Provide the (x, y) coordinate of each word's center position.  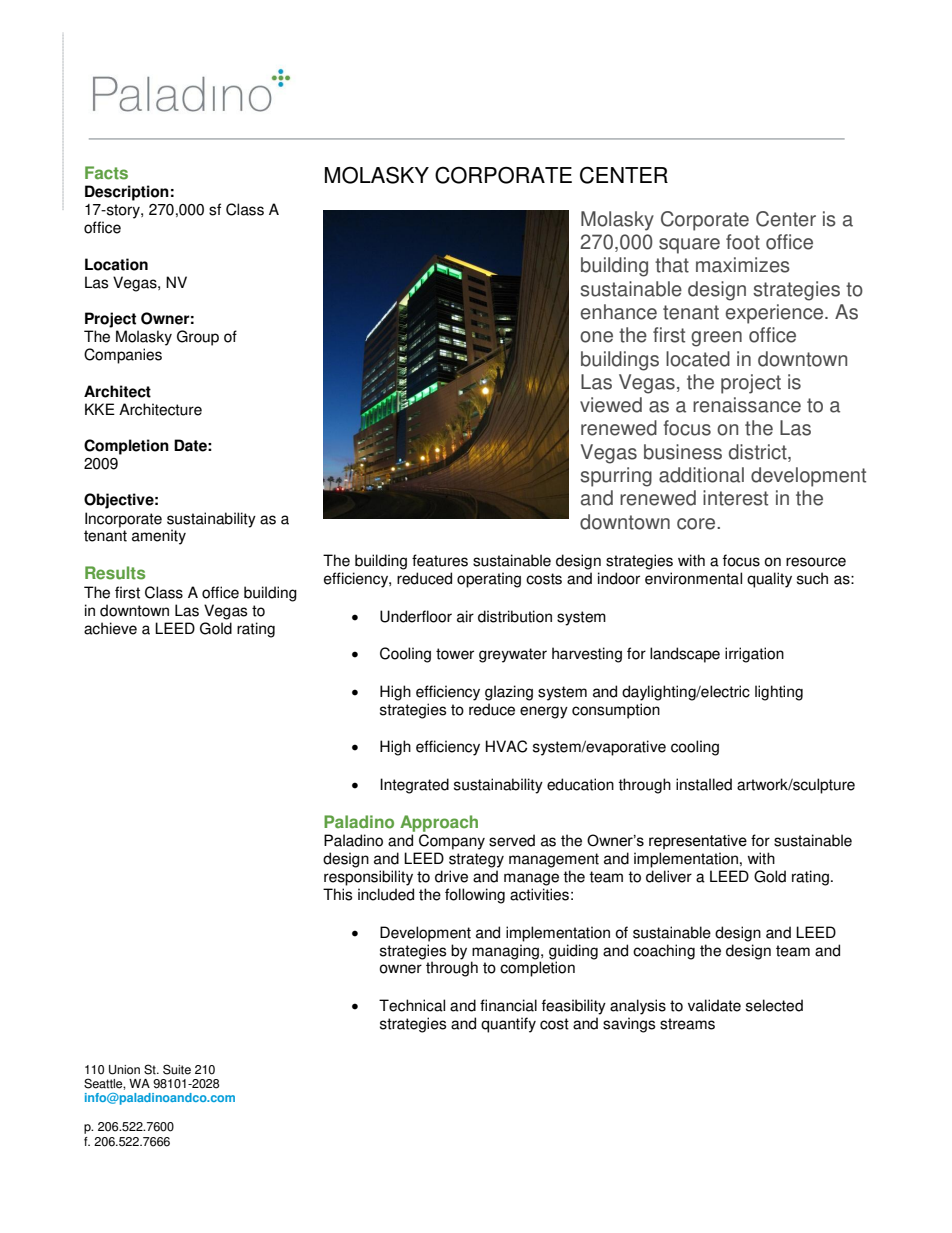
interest (735, 498)
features (440, 560)
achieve (110, 628)
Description (127, 193)
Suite (177, 1069)
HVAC (506, 746)
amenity (159, 537)
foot (743, 242)
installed (704, 784)
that (672, 265)
